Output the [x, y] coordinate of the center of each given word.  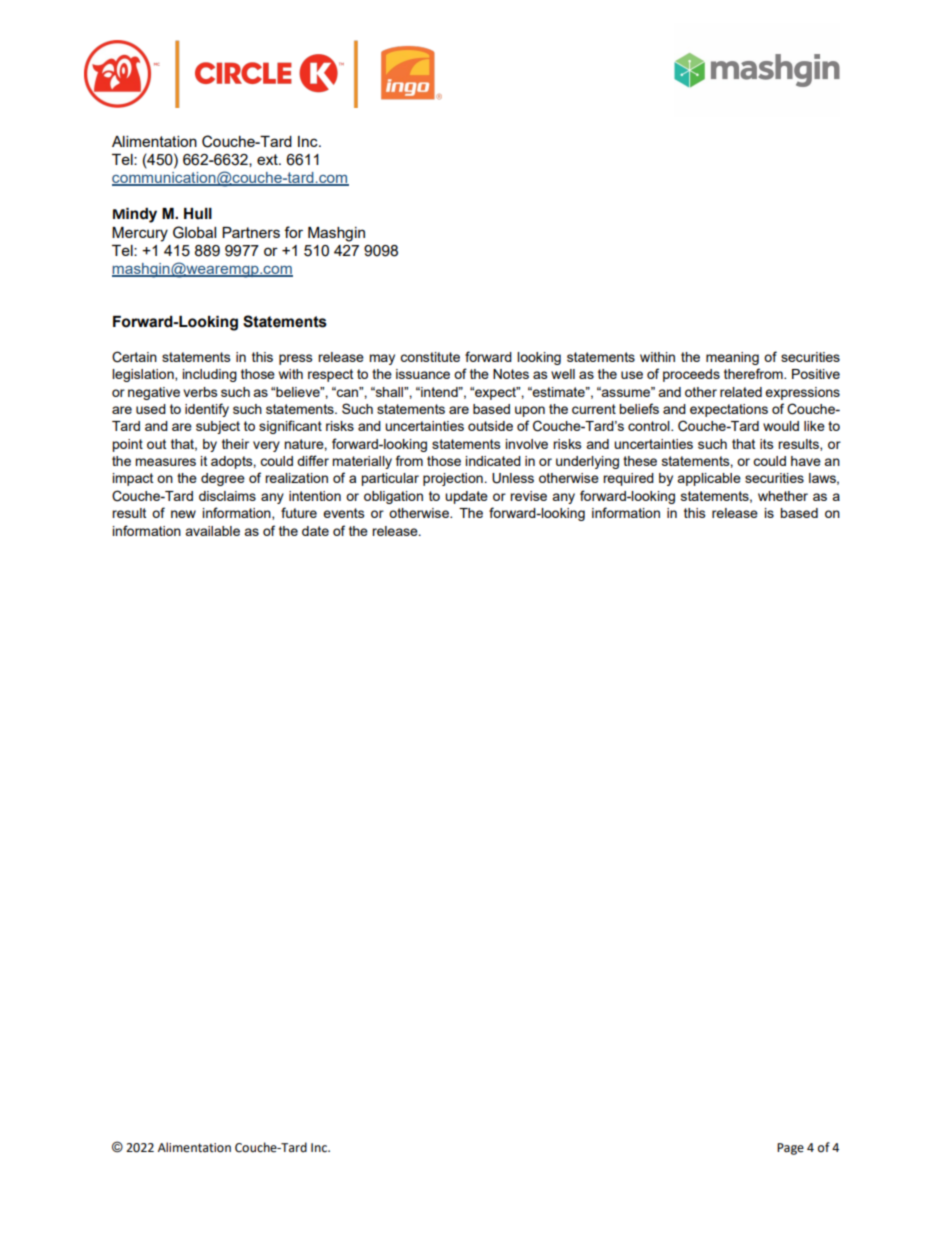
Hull [198, 214]
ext [268, 159]
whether [783, 496]
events [344, 513]
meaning [732, 358]
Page [790, 1149]
